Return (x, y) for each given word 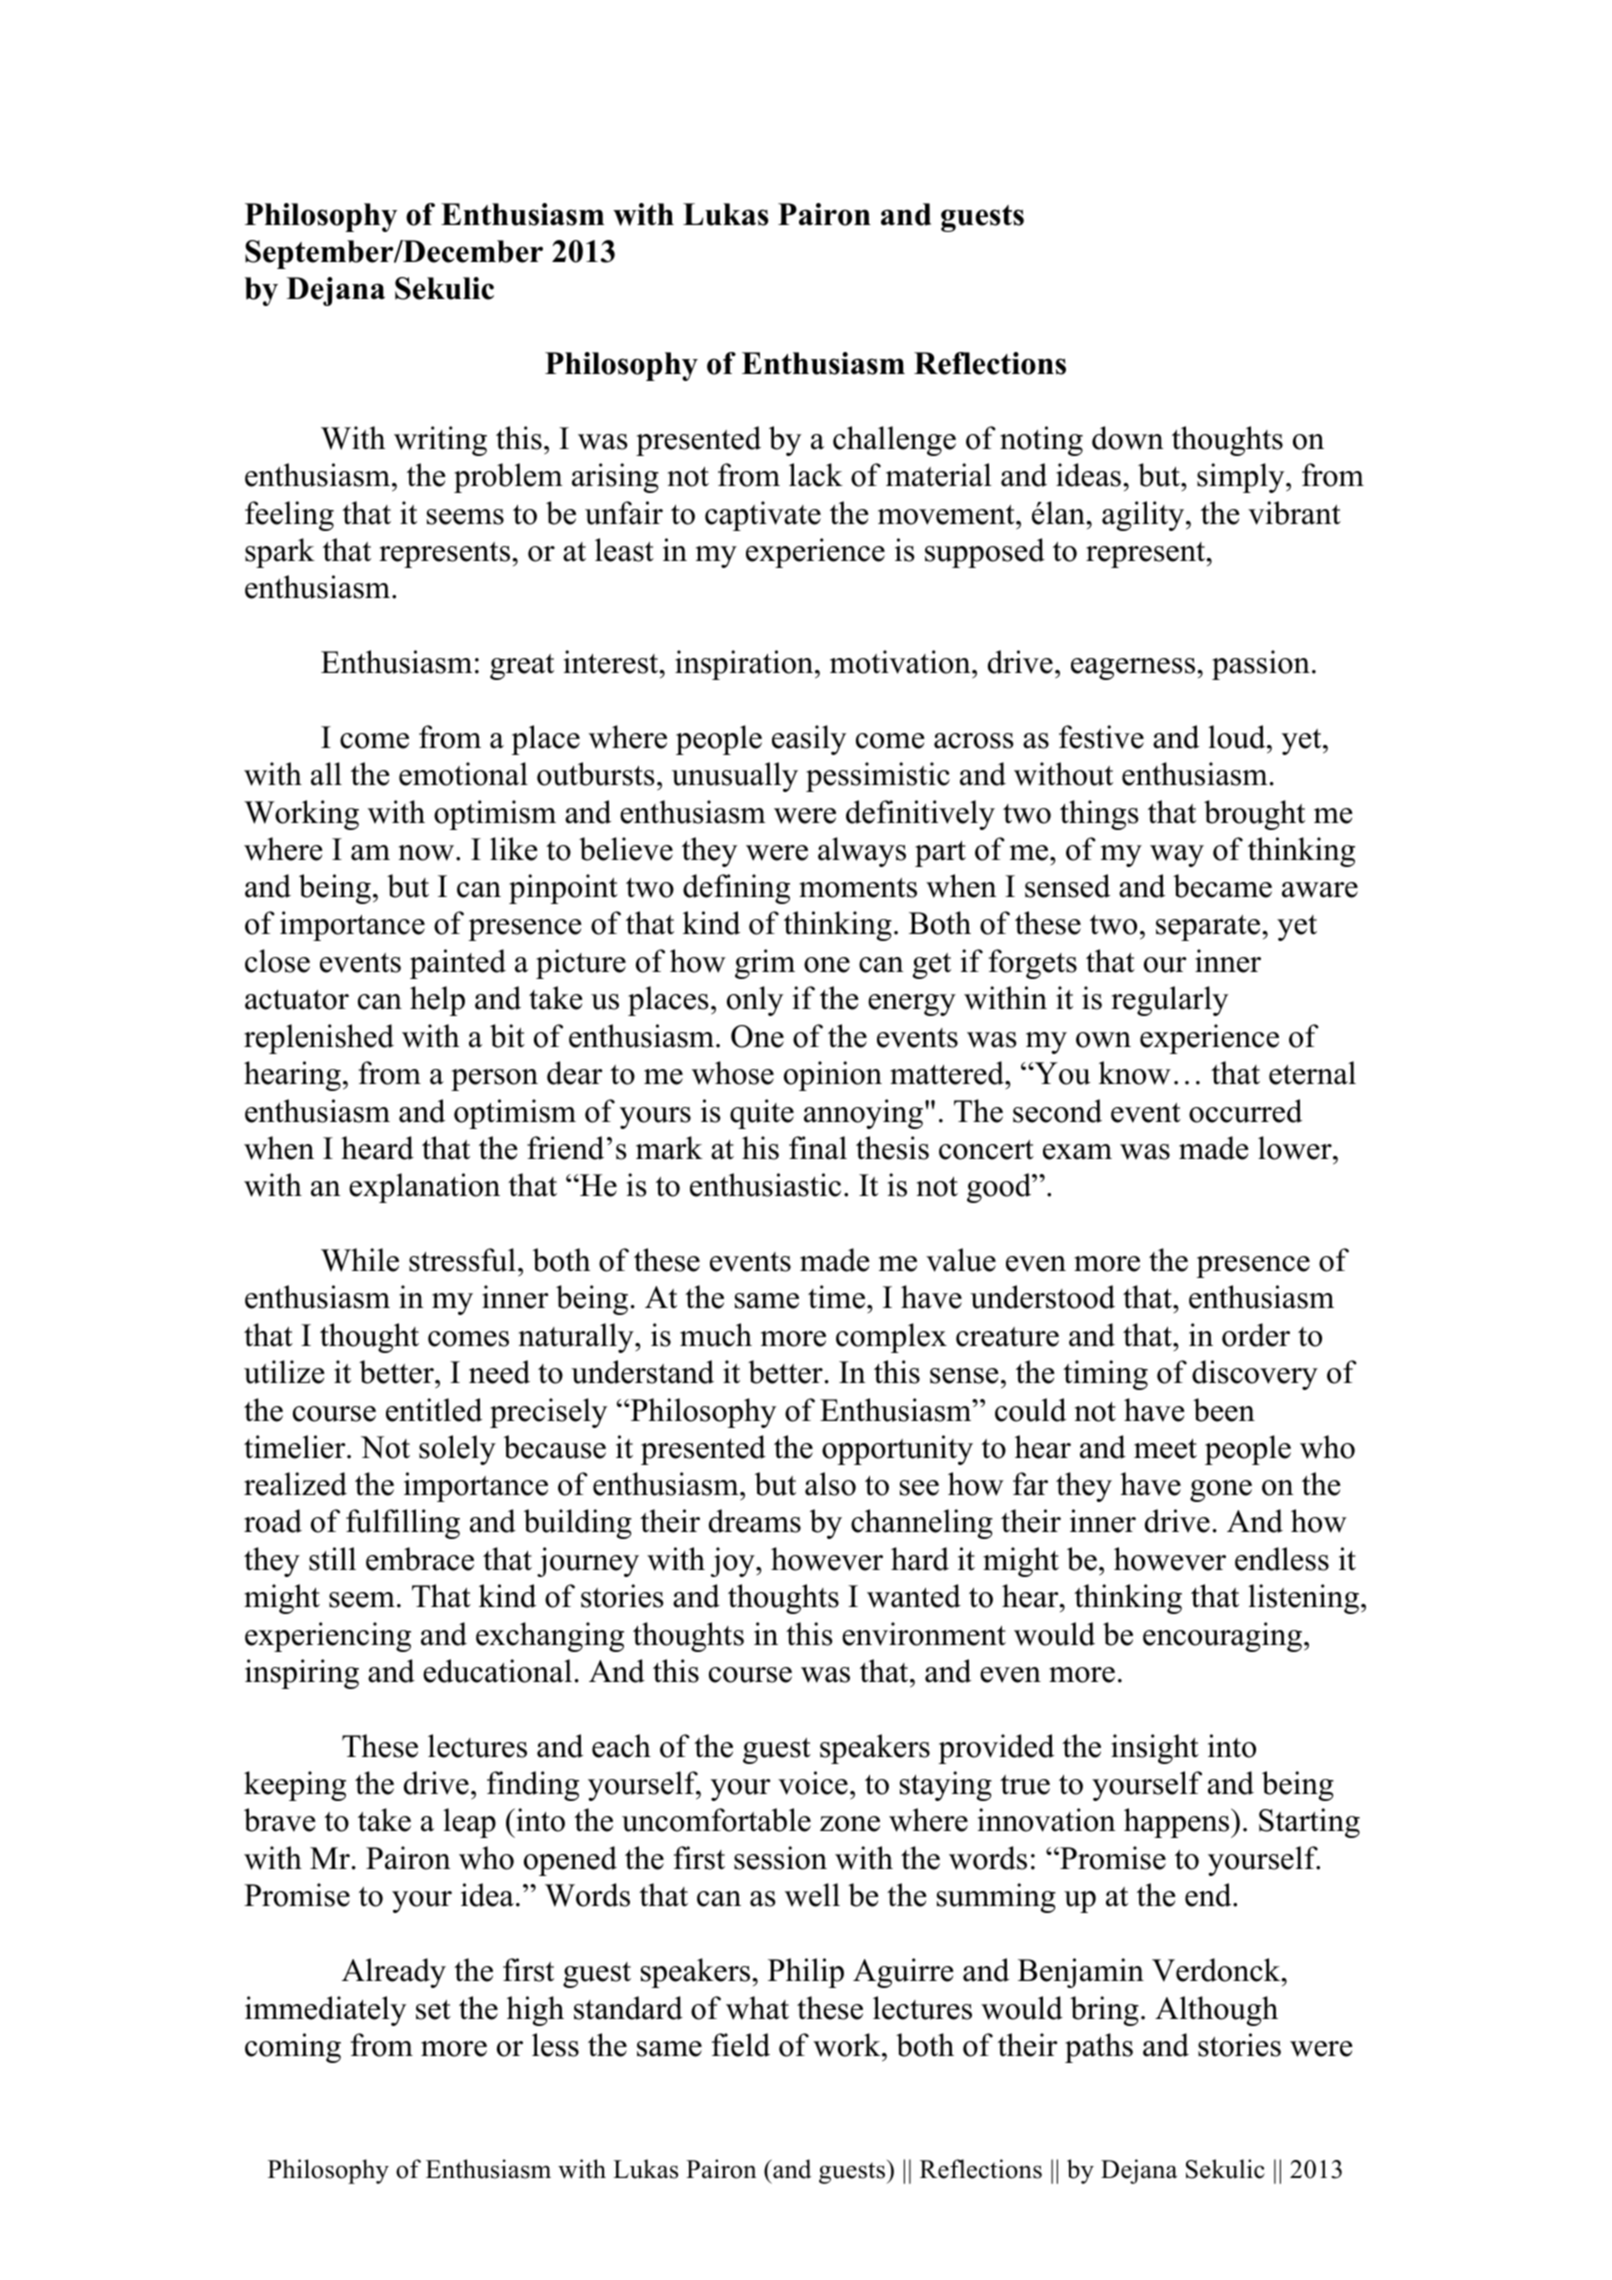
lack (816, 475)
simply (1242, 478)
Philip (806, 1973)
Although (1216, 2011)
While (360, 1260)
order (1256, 1335)
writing (440, 441)
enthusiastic (765, 1185)
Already (394, 1973)
